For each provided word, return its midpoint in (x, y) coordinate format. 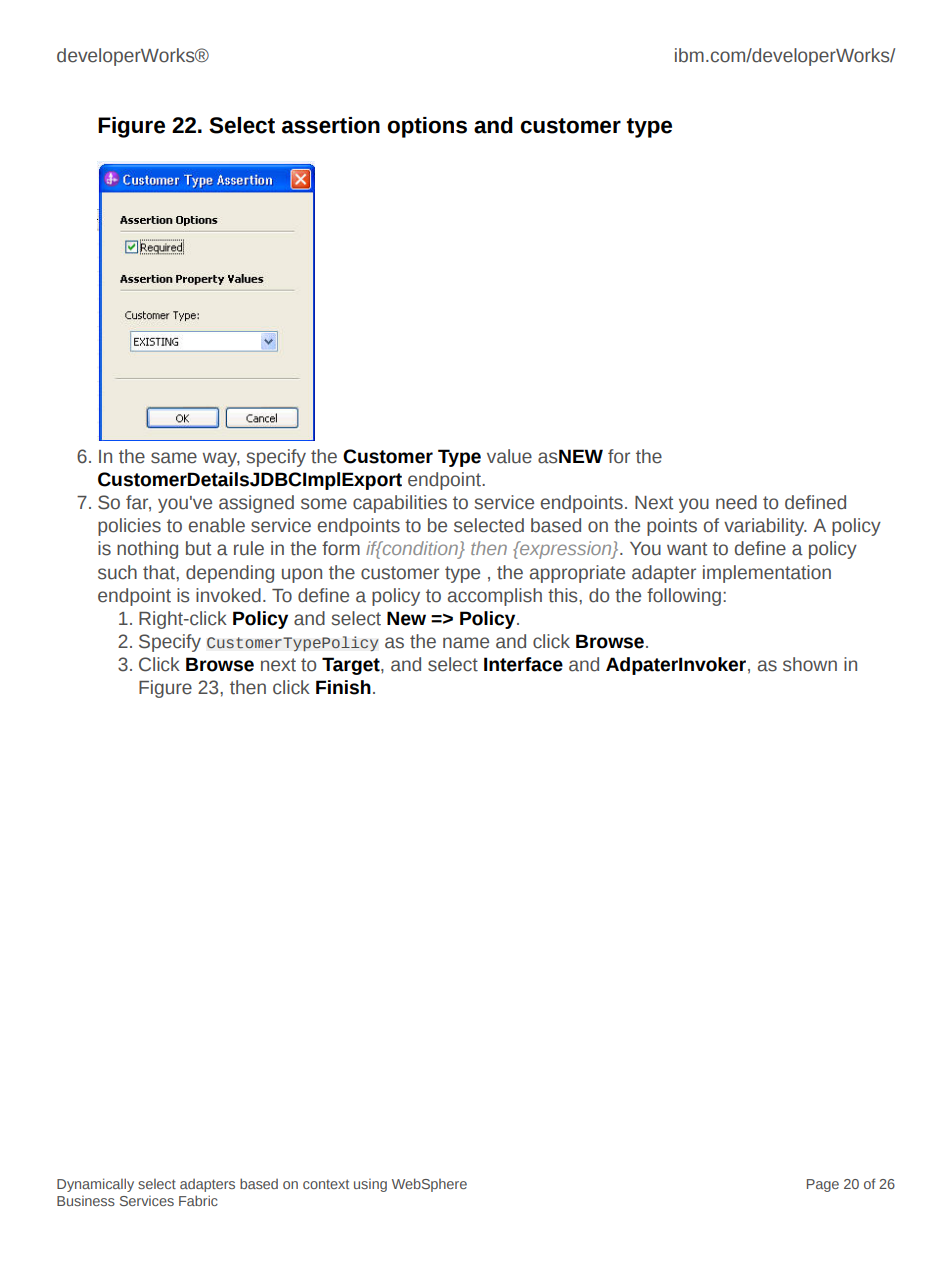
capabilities (400, 504)
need (736, 502)
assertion (331, 125)
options (427, 127)
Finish (343, 687)
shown (810, 664)
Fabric (198, 1200)
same (174, 458)
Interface (523, 664)
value (509, 456)
